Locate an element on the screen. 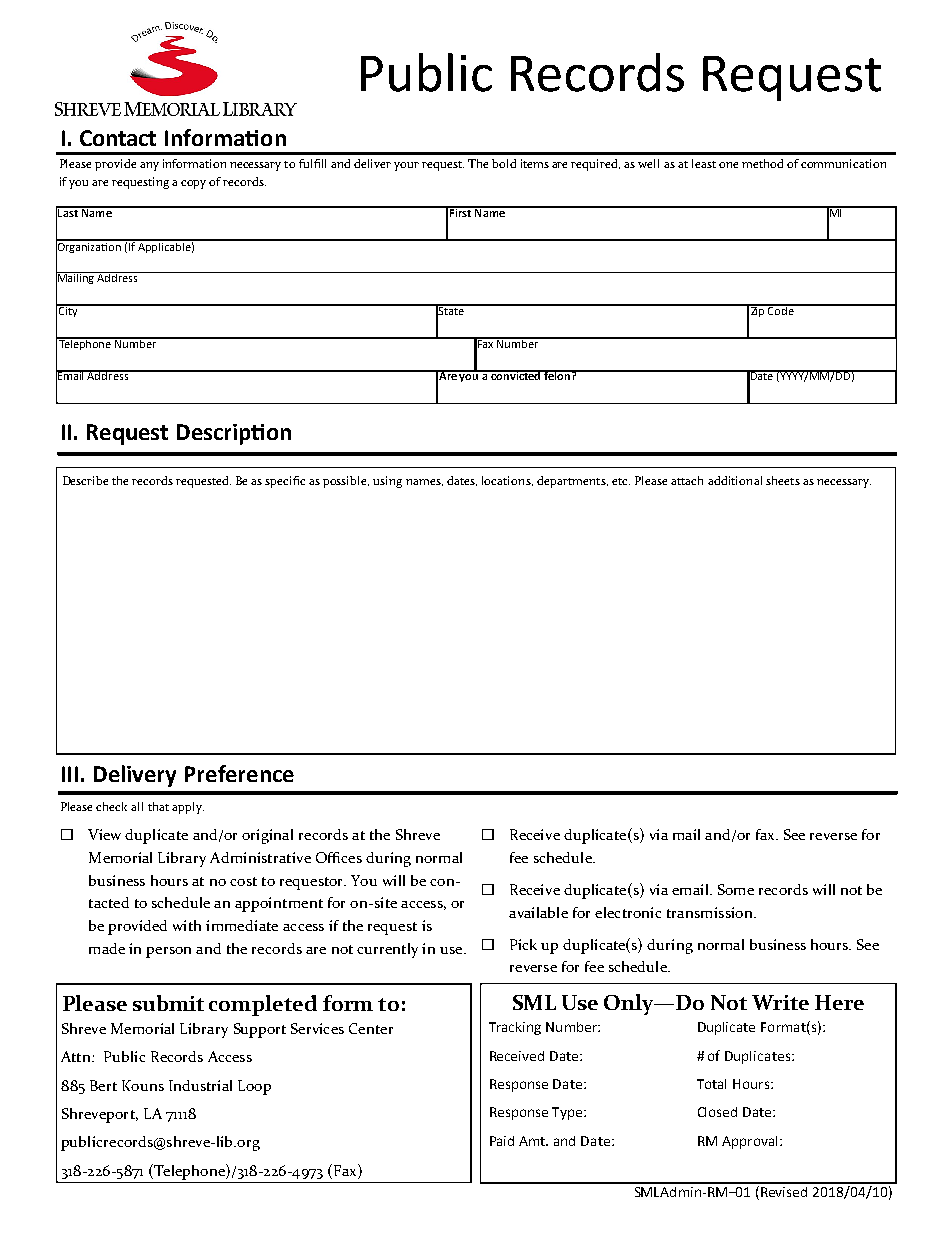 Image resolution: width=952 pixels, height=1233 pixels. with is located at coordinates (187, 925).
